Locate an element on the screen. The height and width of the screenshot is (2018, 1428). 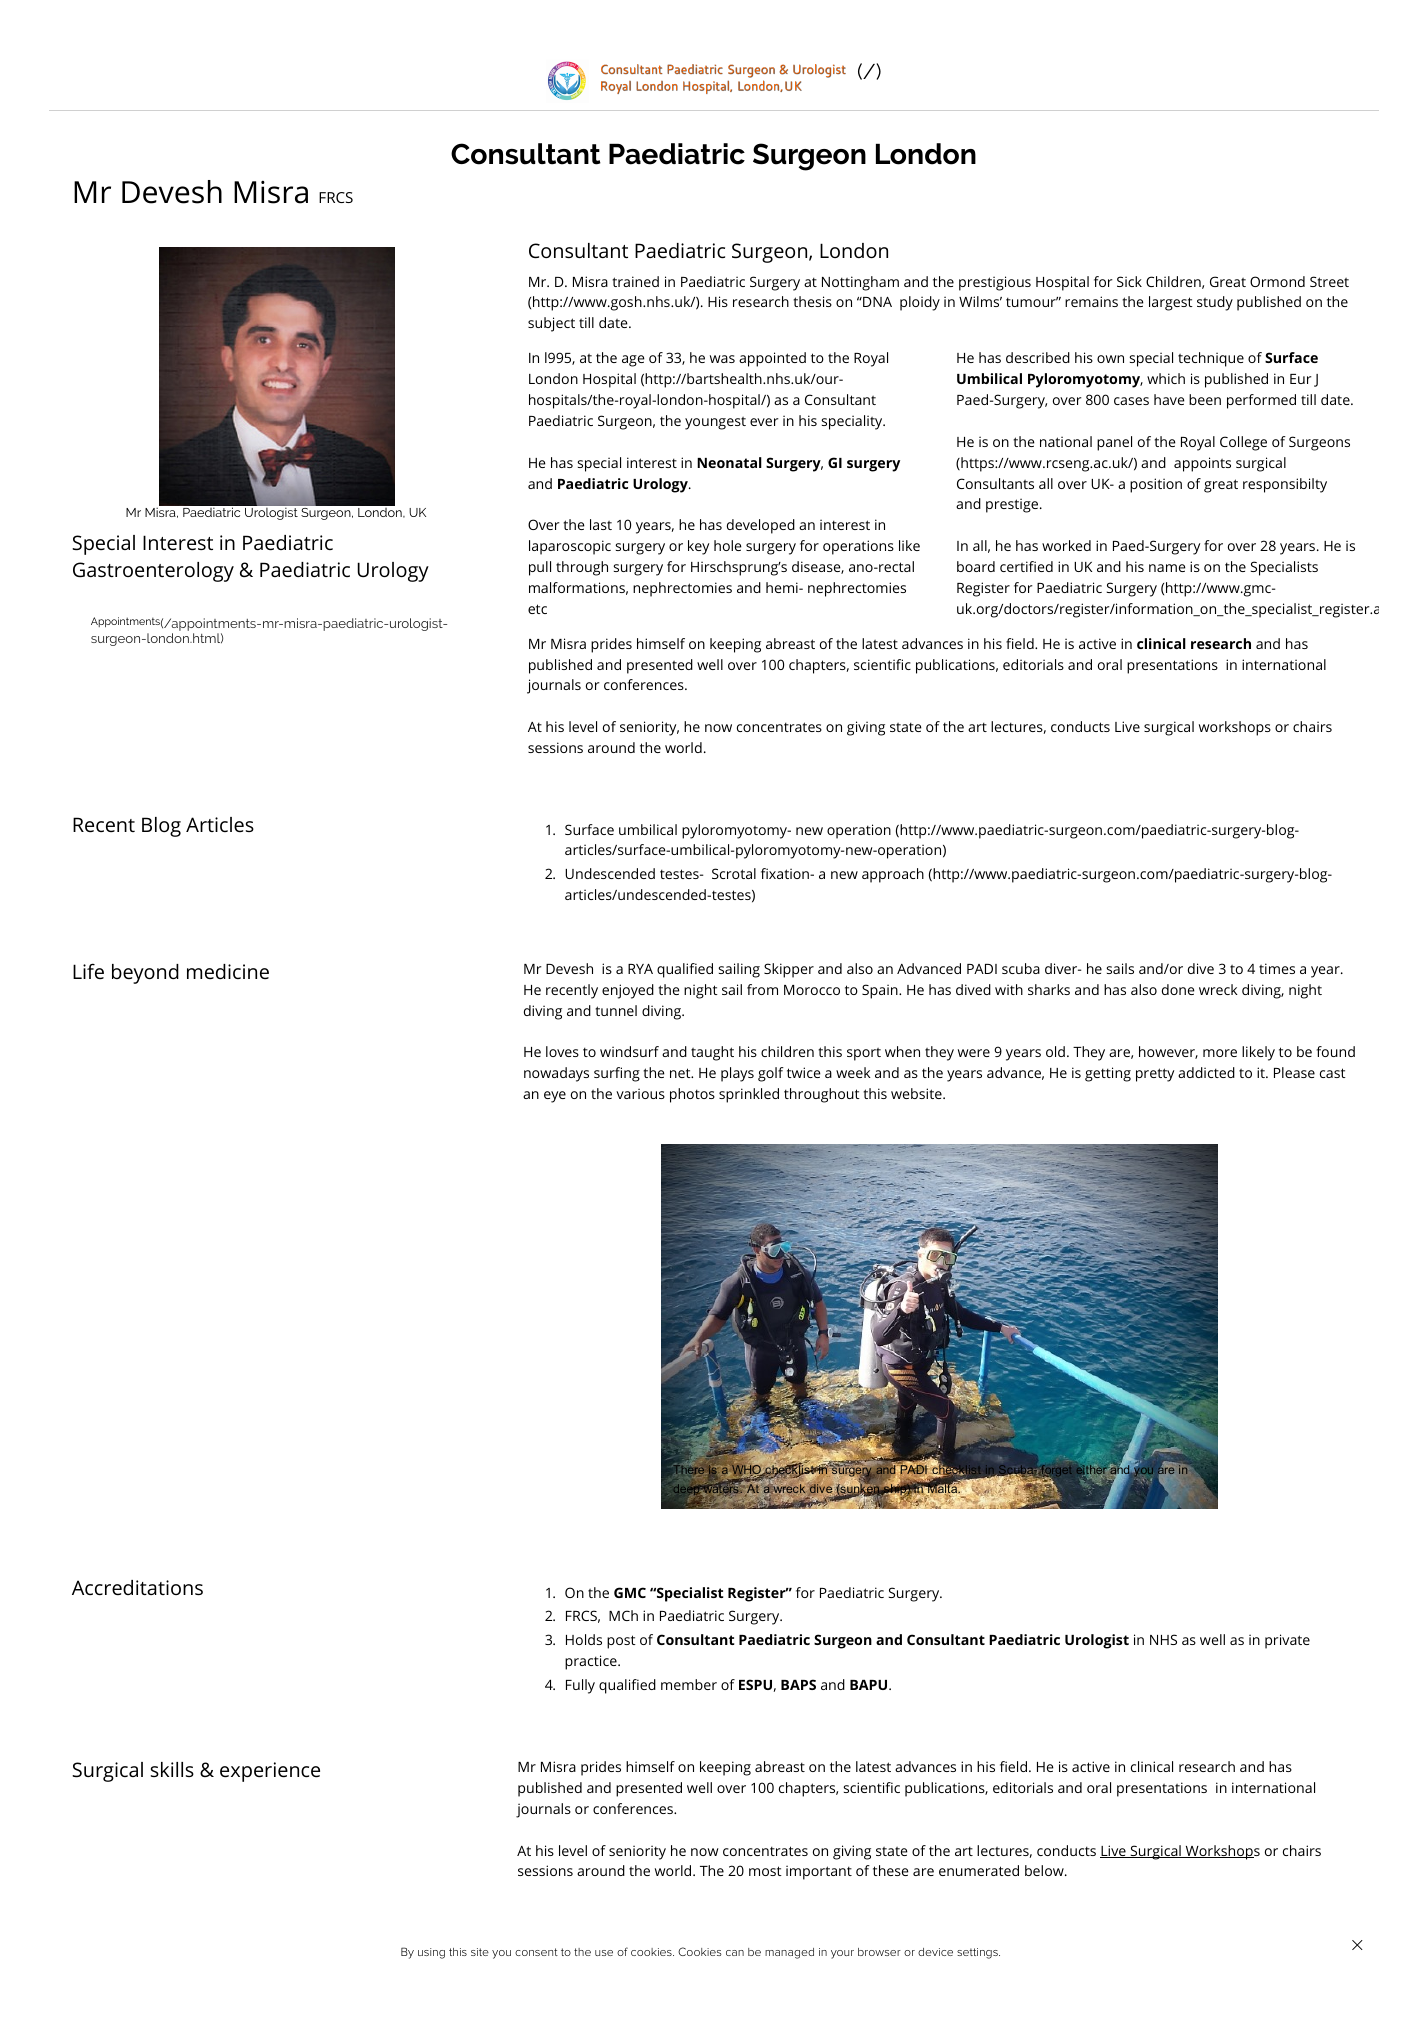
was is located at coordinates (722, 359).
